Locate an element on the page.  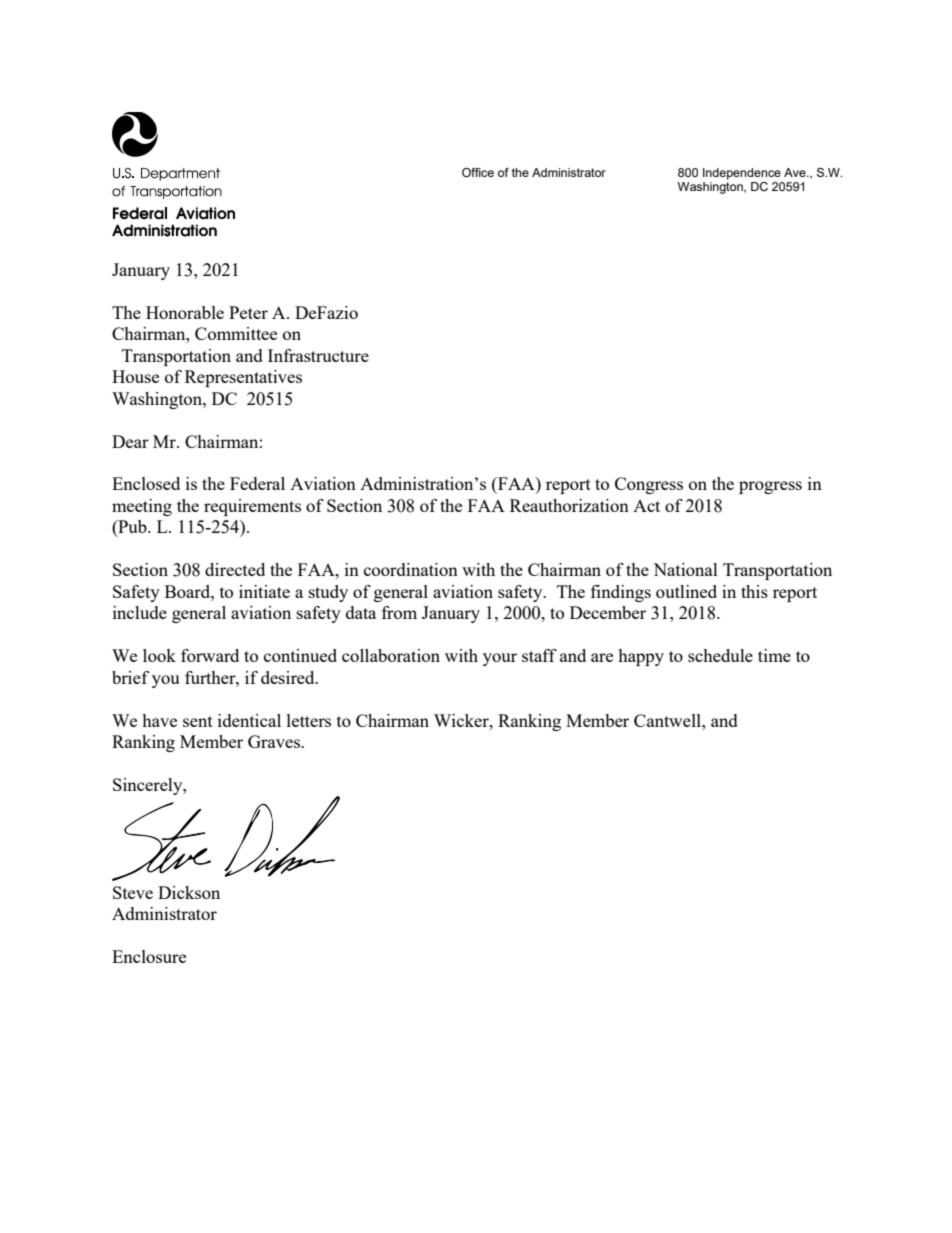
Honorable is located at coordinates (185, 312).
